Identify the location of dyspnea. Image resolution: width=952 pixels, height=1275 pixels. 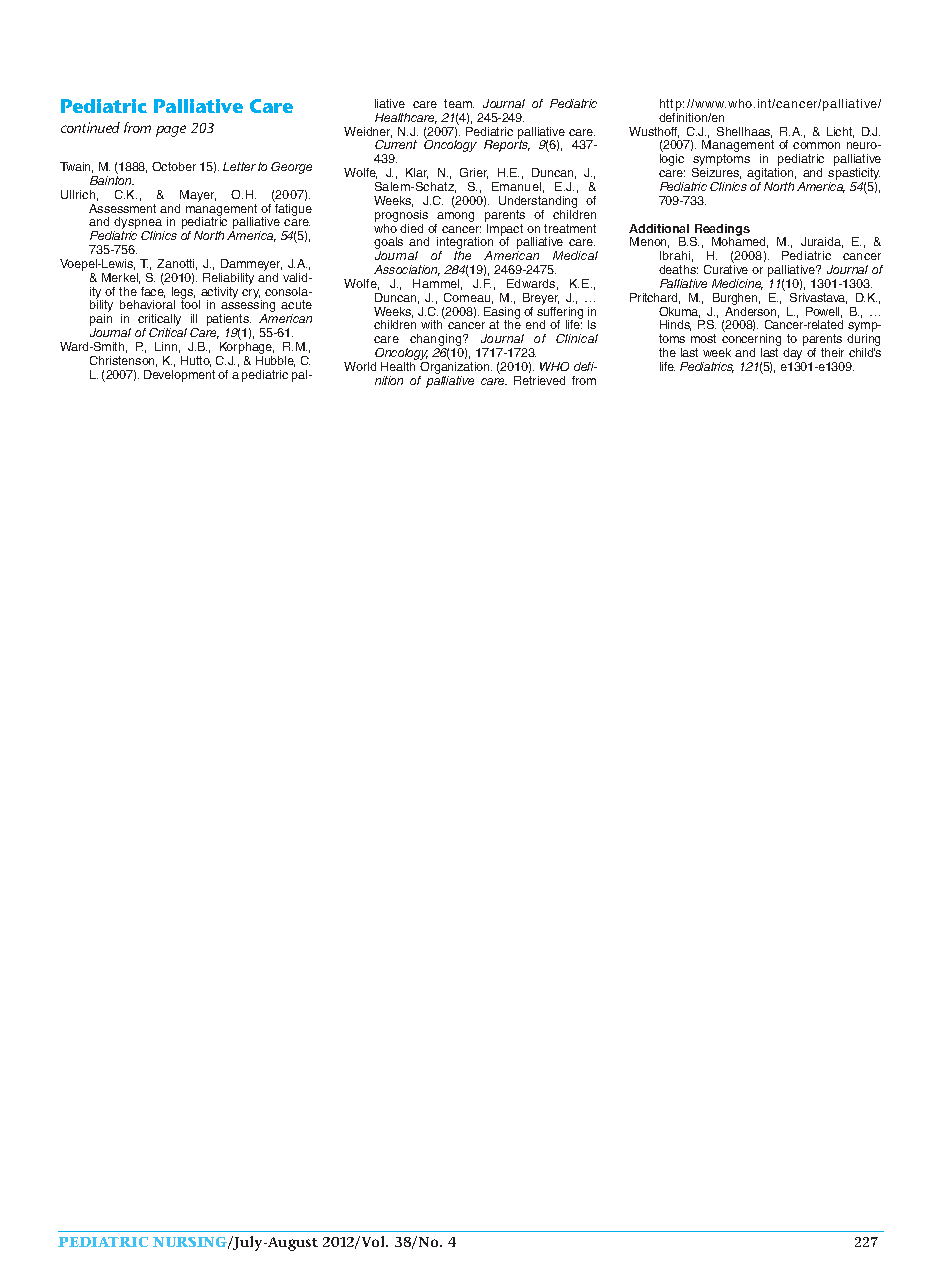
(138, 224).
